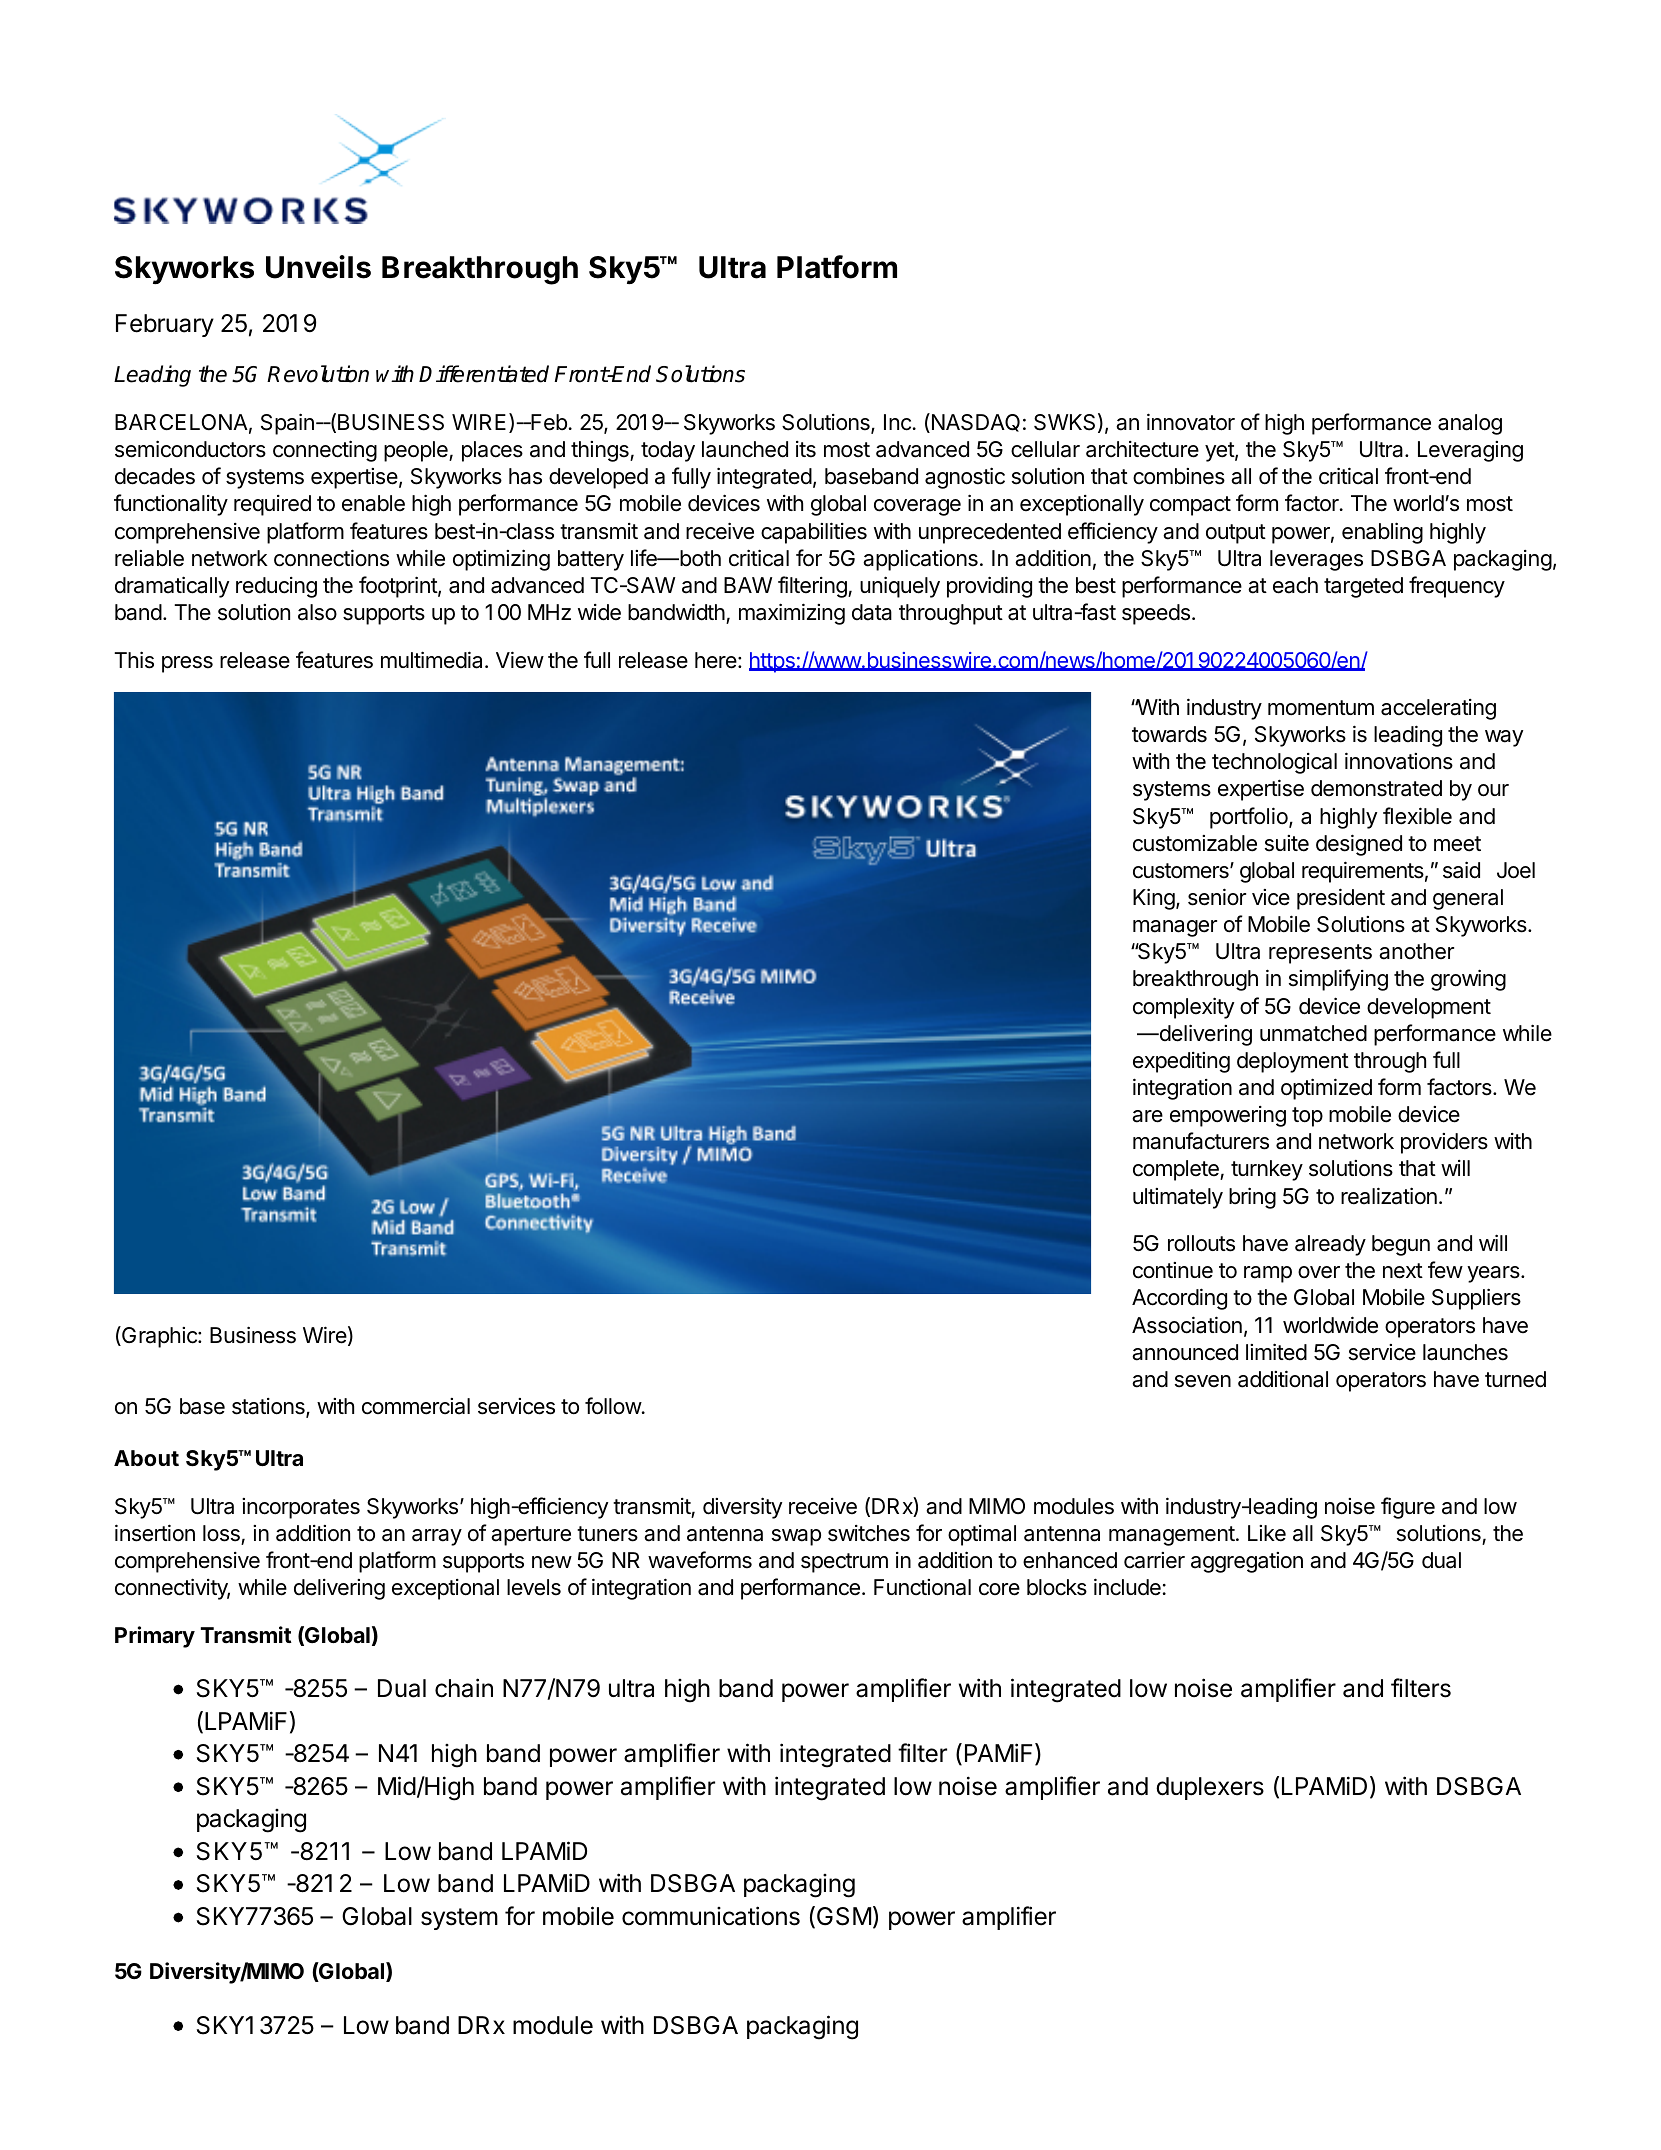  Describe the element at coordinates (464, 1688) in the screenshot. I see `chain` at that location.
